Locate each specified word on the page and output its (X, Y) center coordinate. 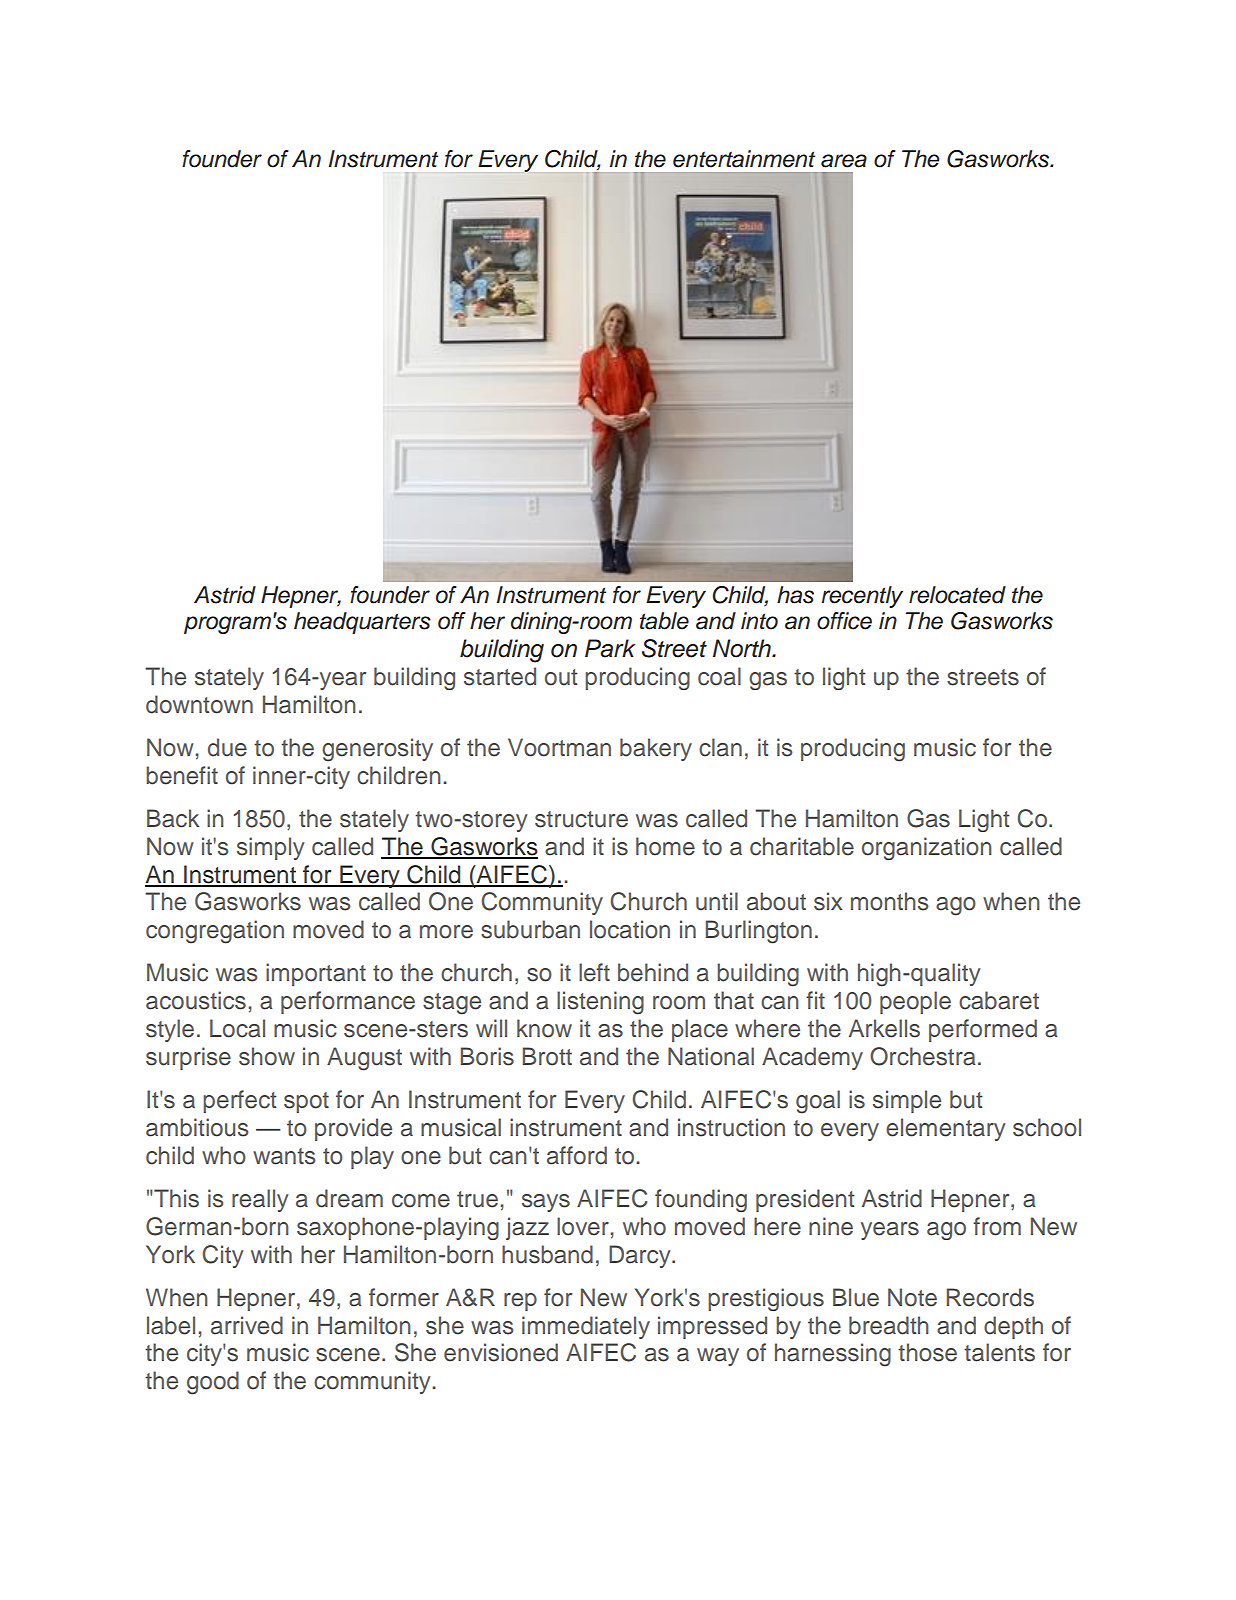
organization (927, 848)
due (227, 747)
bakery (656, 749)
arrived (247, 1325)
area (844, 161)
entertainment (744, 159)
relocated (957, 595)
